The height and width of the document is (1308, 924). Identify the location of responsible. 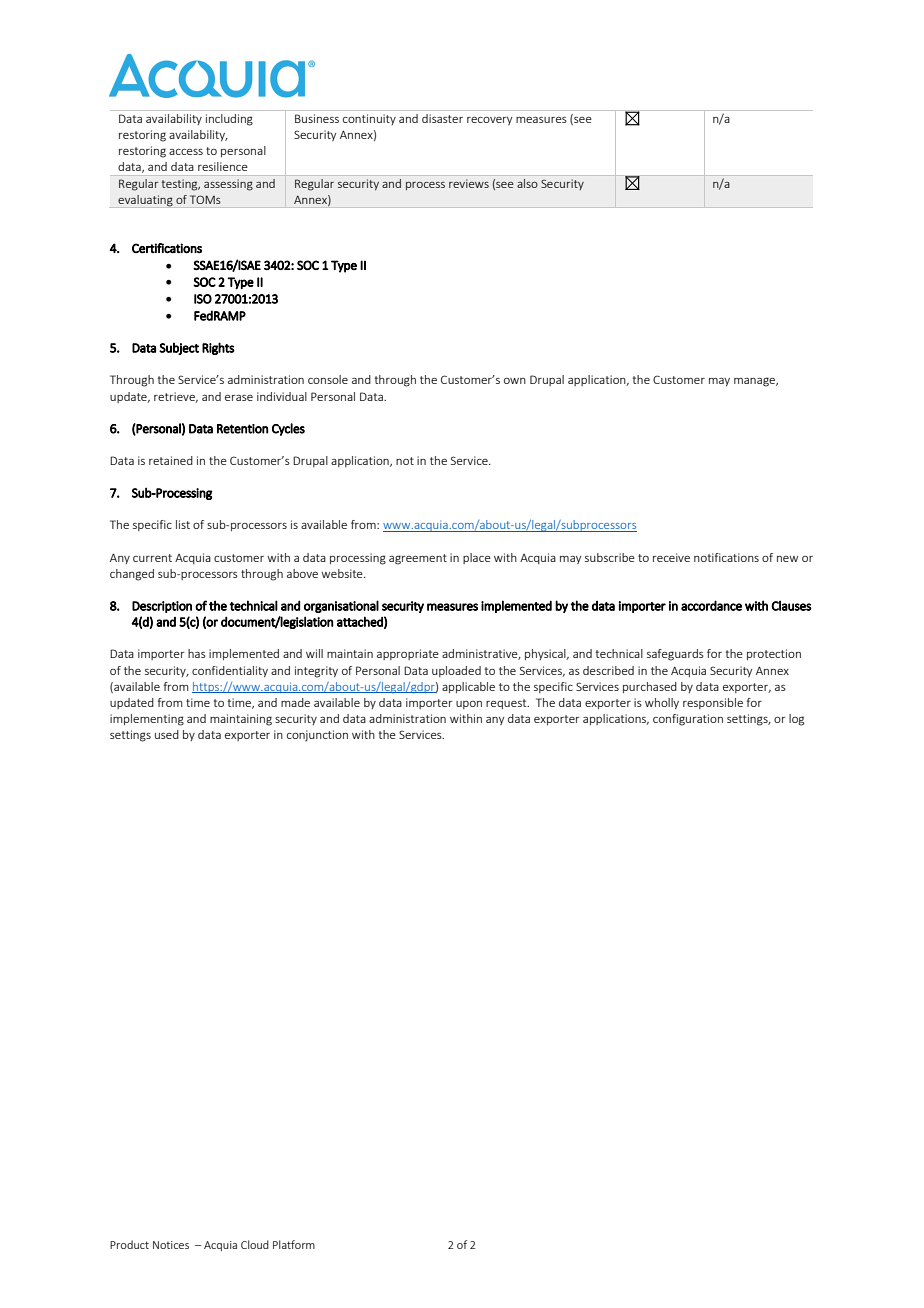
(713, 703).
